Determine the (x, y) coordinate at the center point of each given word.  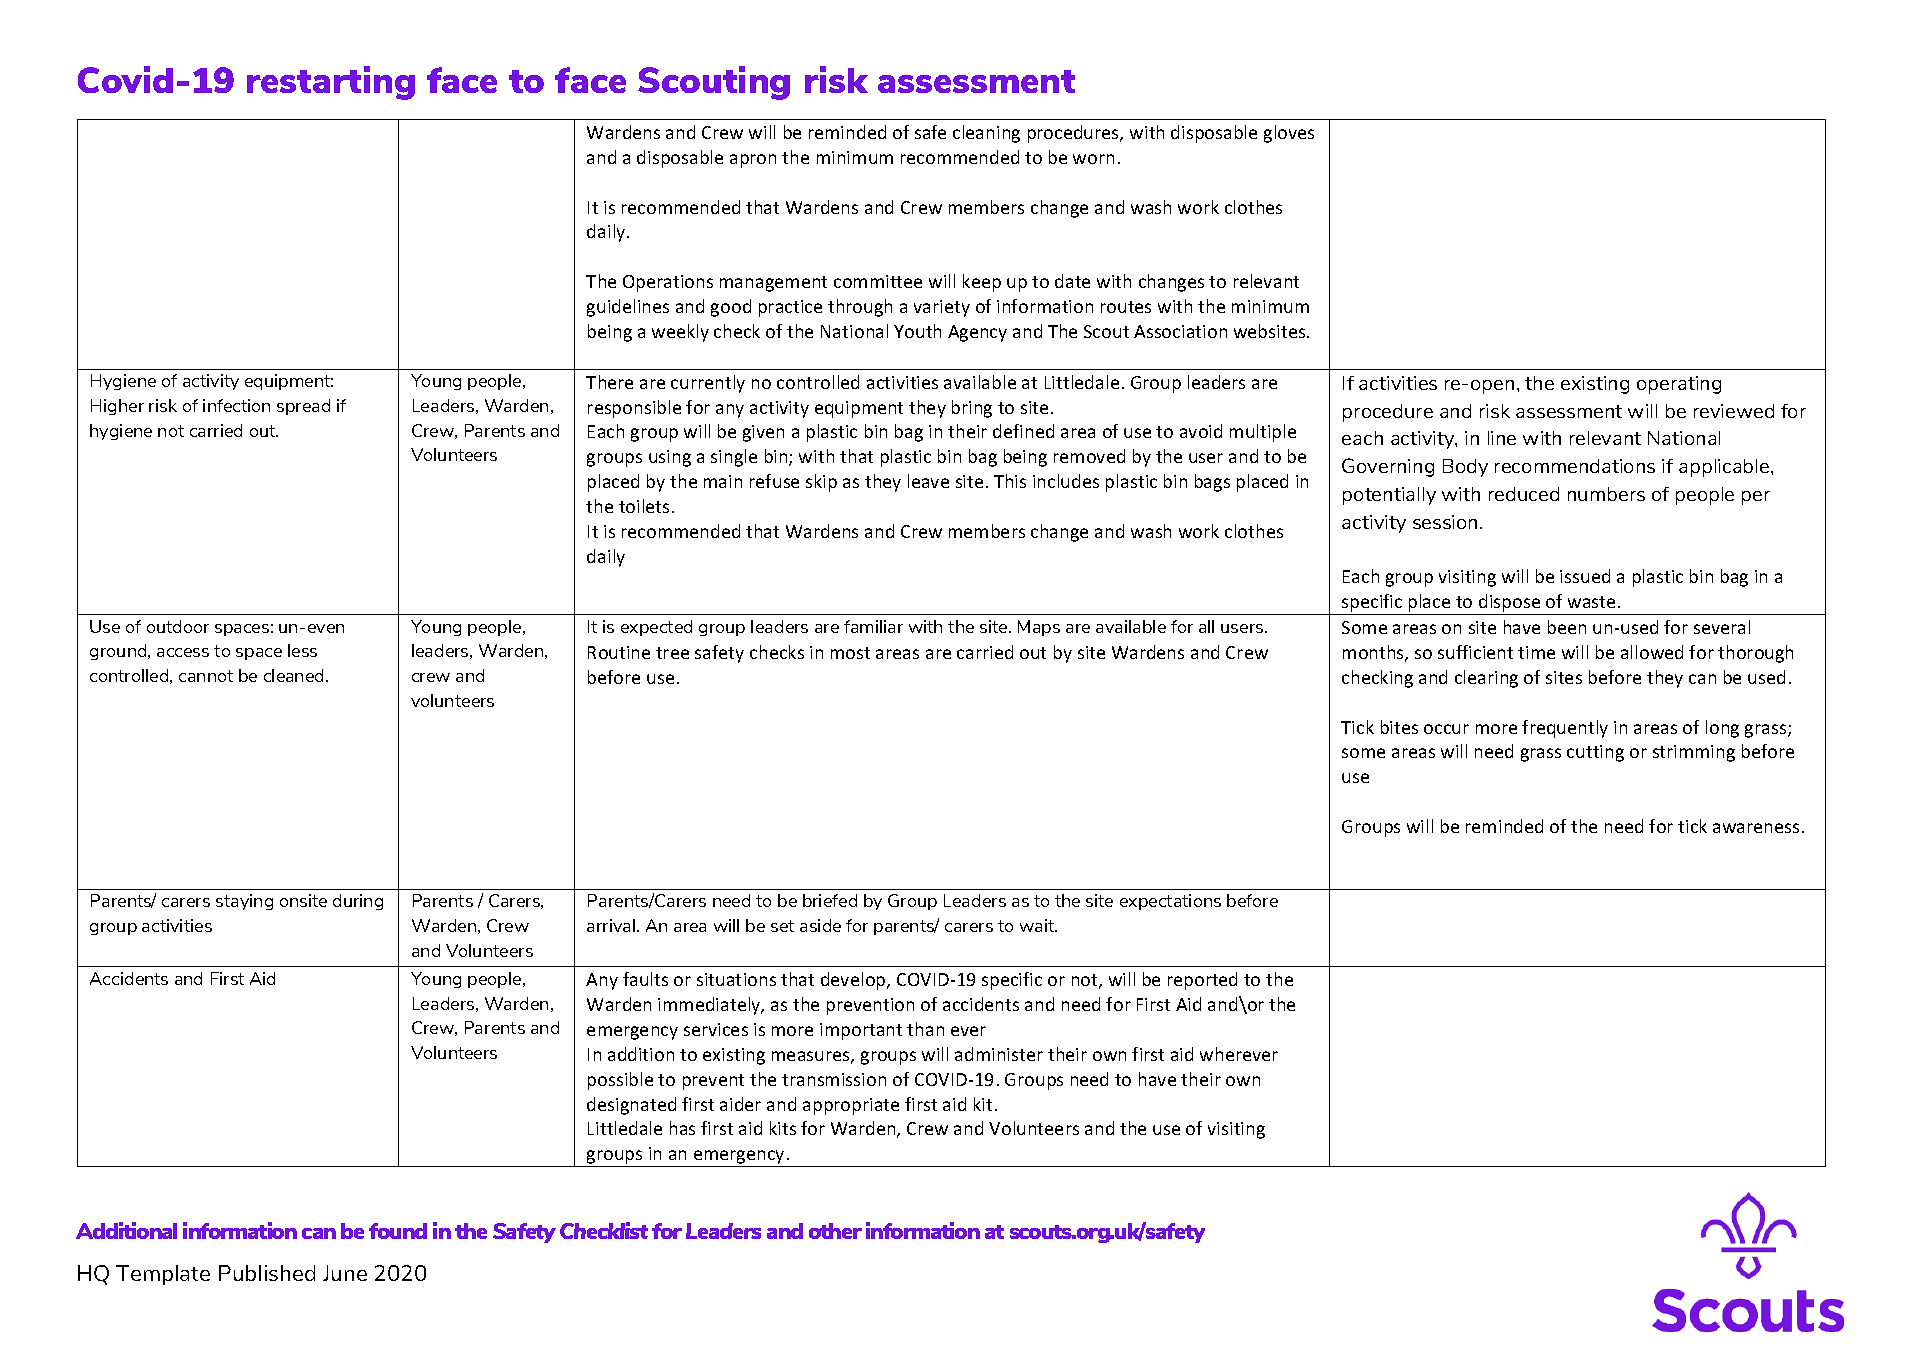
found (398, 1231)
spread (303, 407)
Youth (917, 331)
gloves (1289, 134)
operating (1679, 385)
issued (1585, 576)
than (925, 1029)
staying (244, 902)
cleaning (986, 134)
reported (1202, 981)
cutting (1595, 753)
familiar (873, 626)
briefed (830, 900)
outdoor (178, 626)
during (358, 902)
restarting (331, 83)
